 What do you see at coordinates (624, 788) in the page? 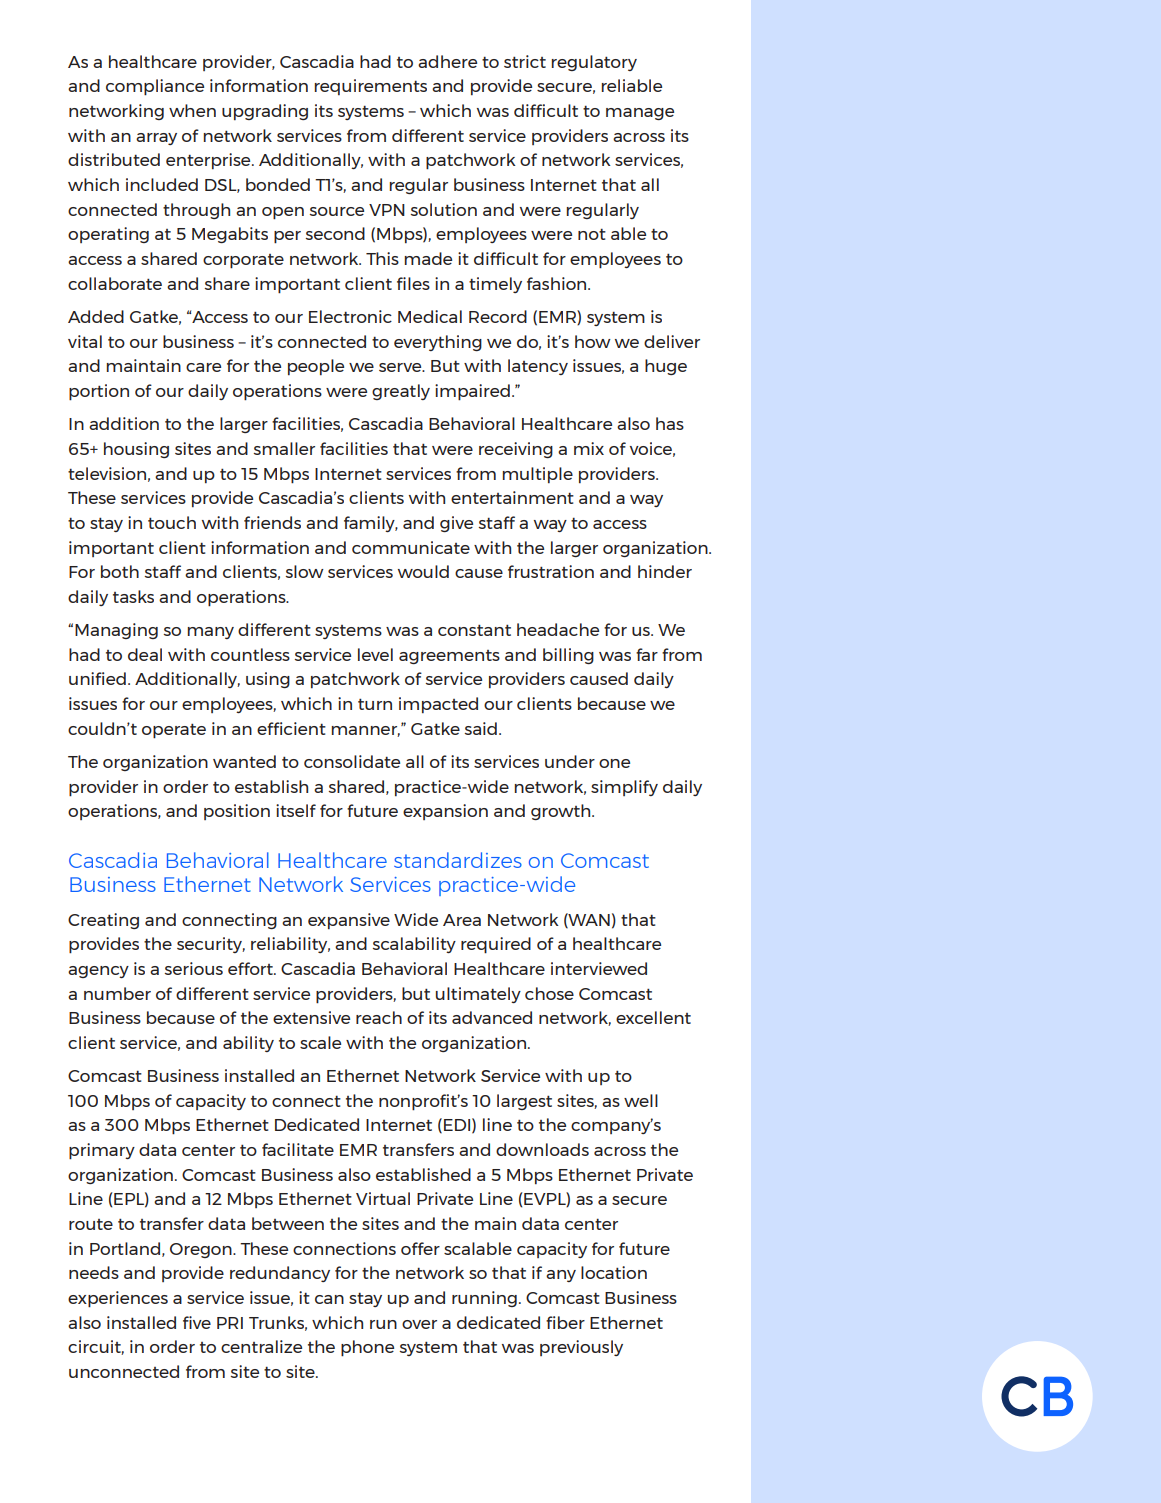
I see `simplify` at bounding box center [624, 788].
